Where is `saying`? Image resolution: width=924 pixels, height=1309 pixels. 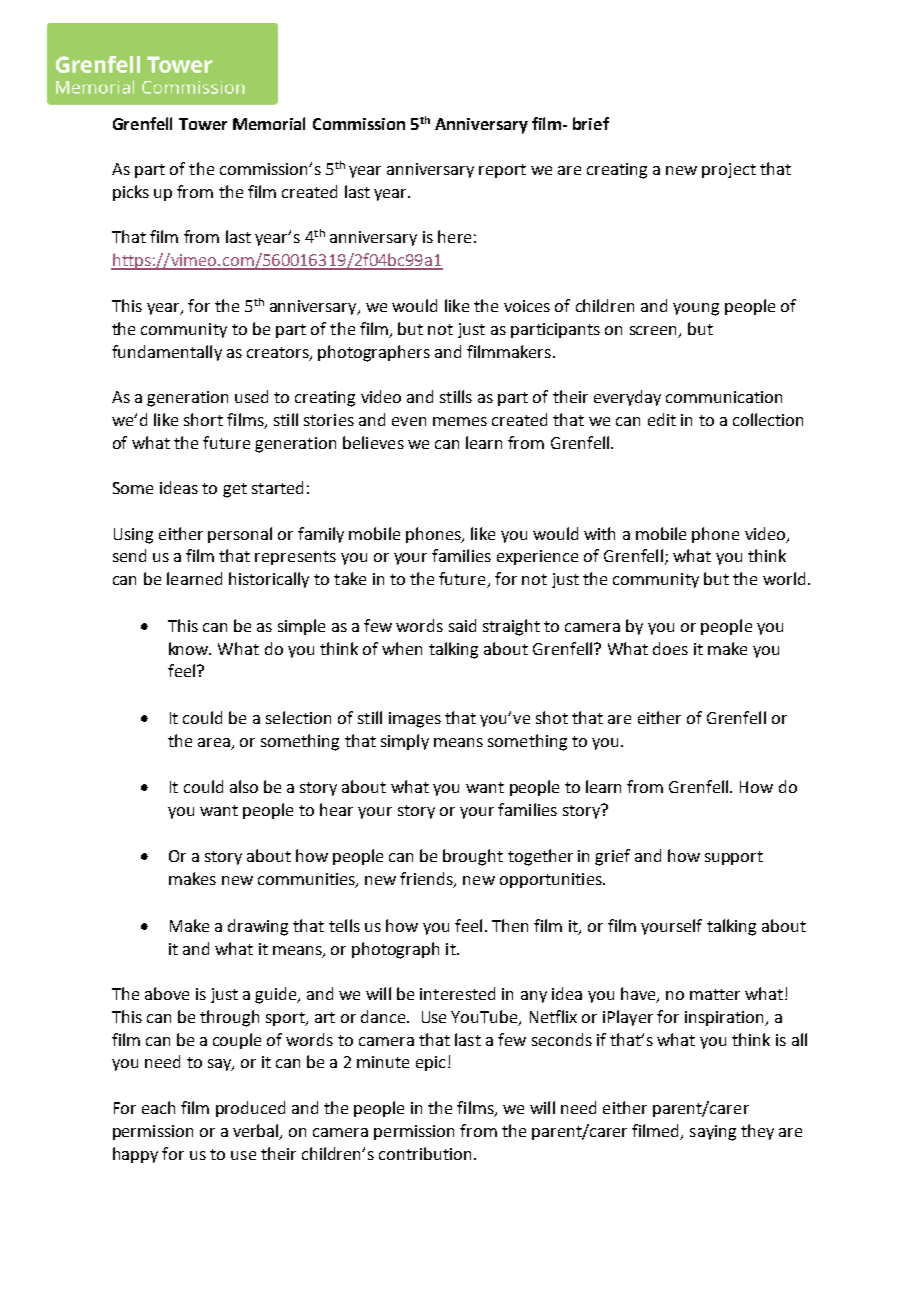 saying is located at coordinates (713, 1133).
